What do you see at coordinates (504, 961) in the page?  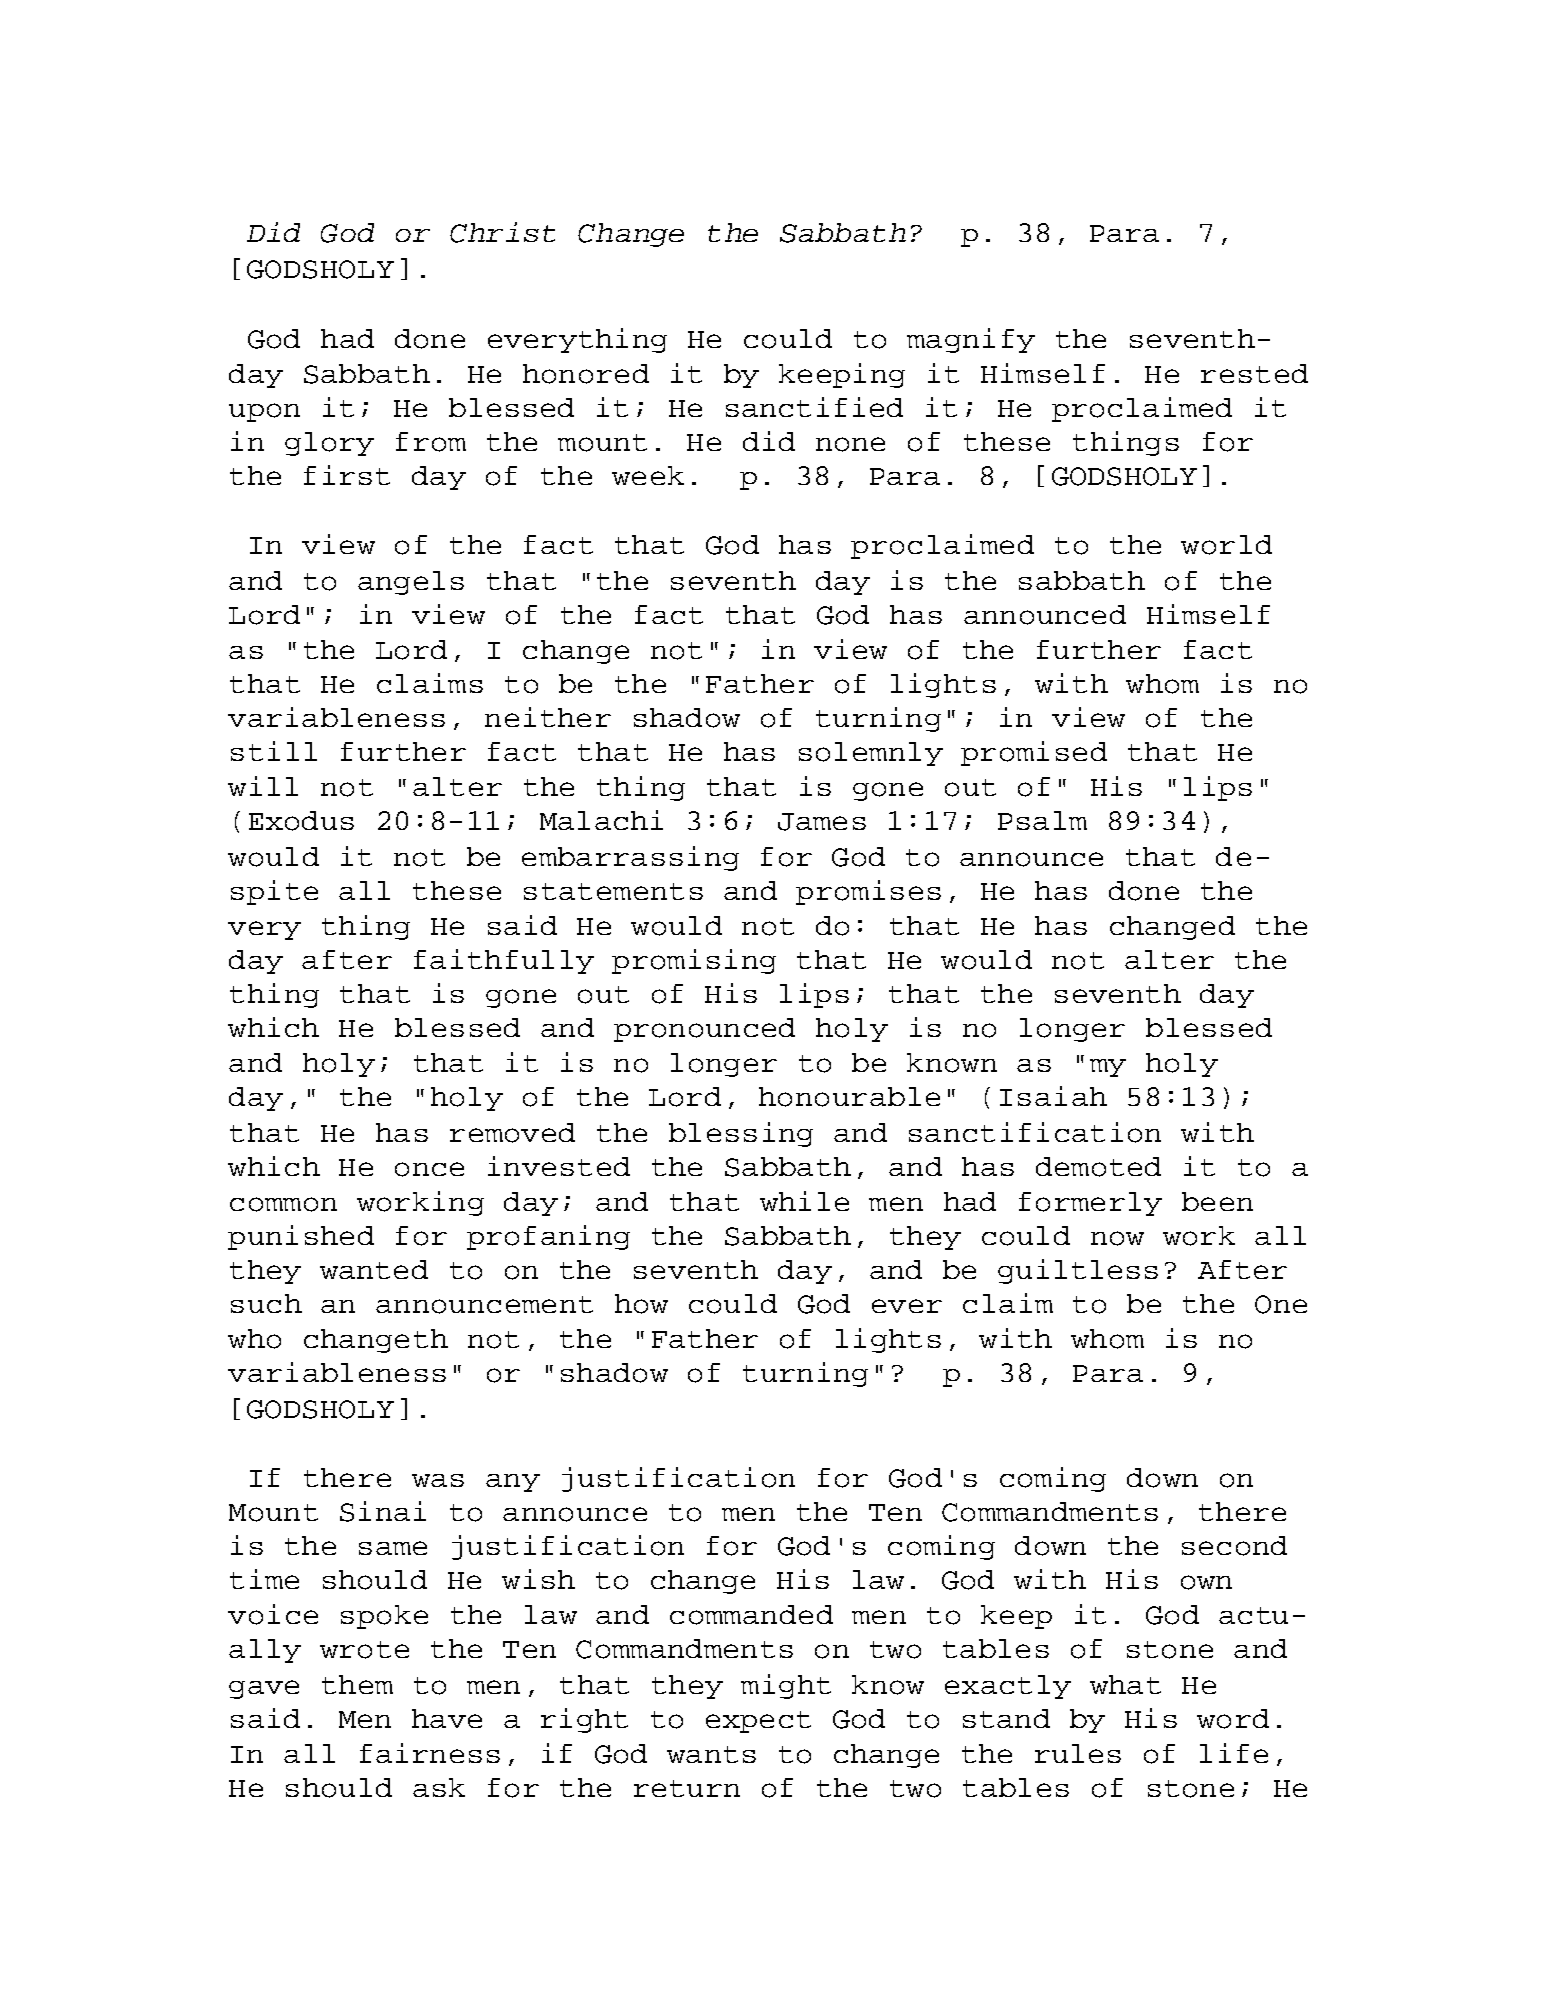 I see `faithfully` at bounding box center [504, 961].
